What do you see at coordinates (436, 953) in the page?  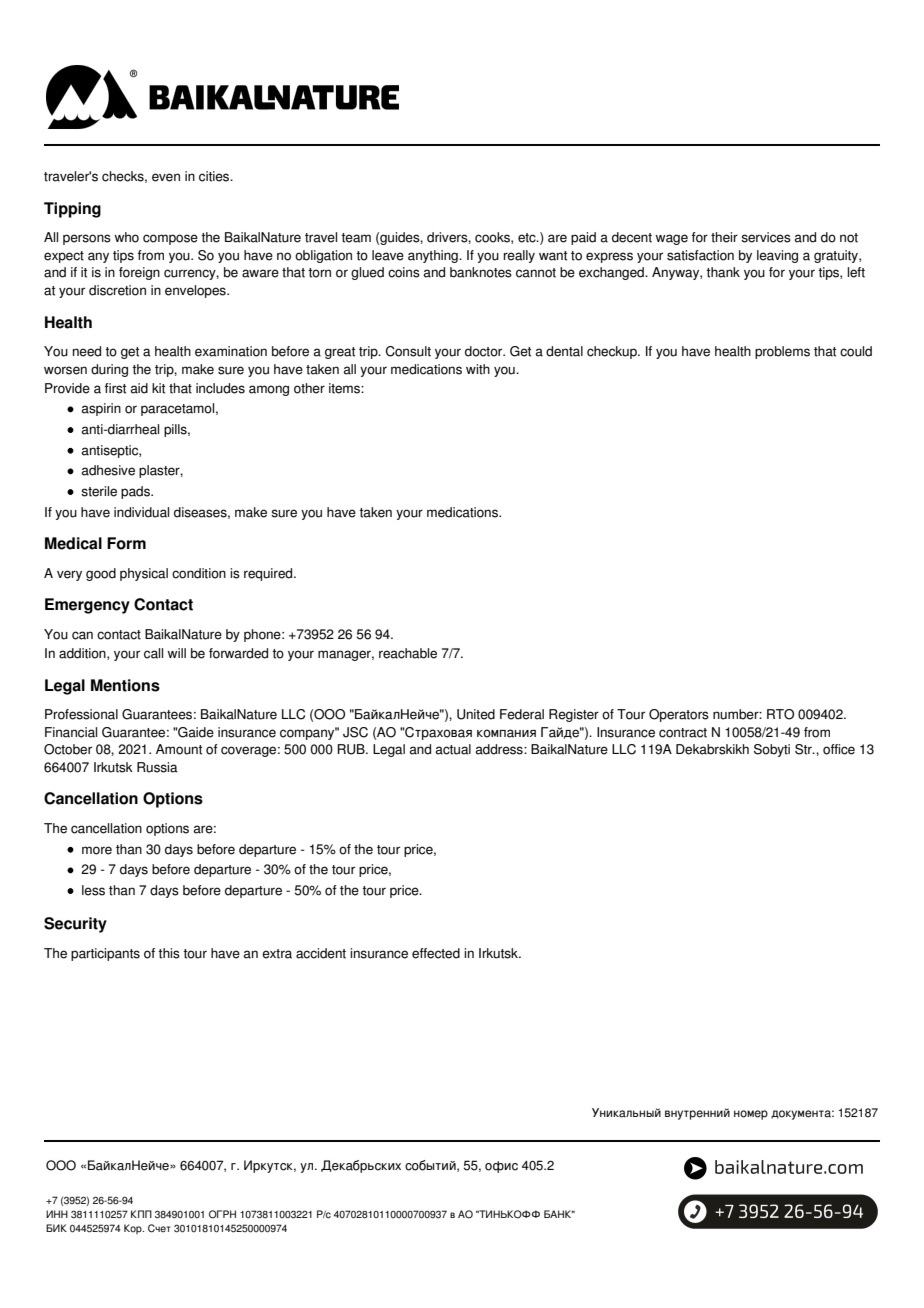 I see `effected` at bounding box center [436, 953].
